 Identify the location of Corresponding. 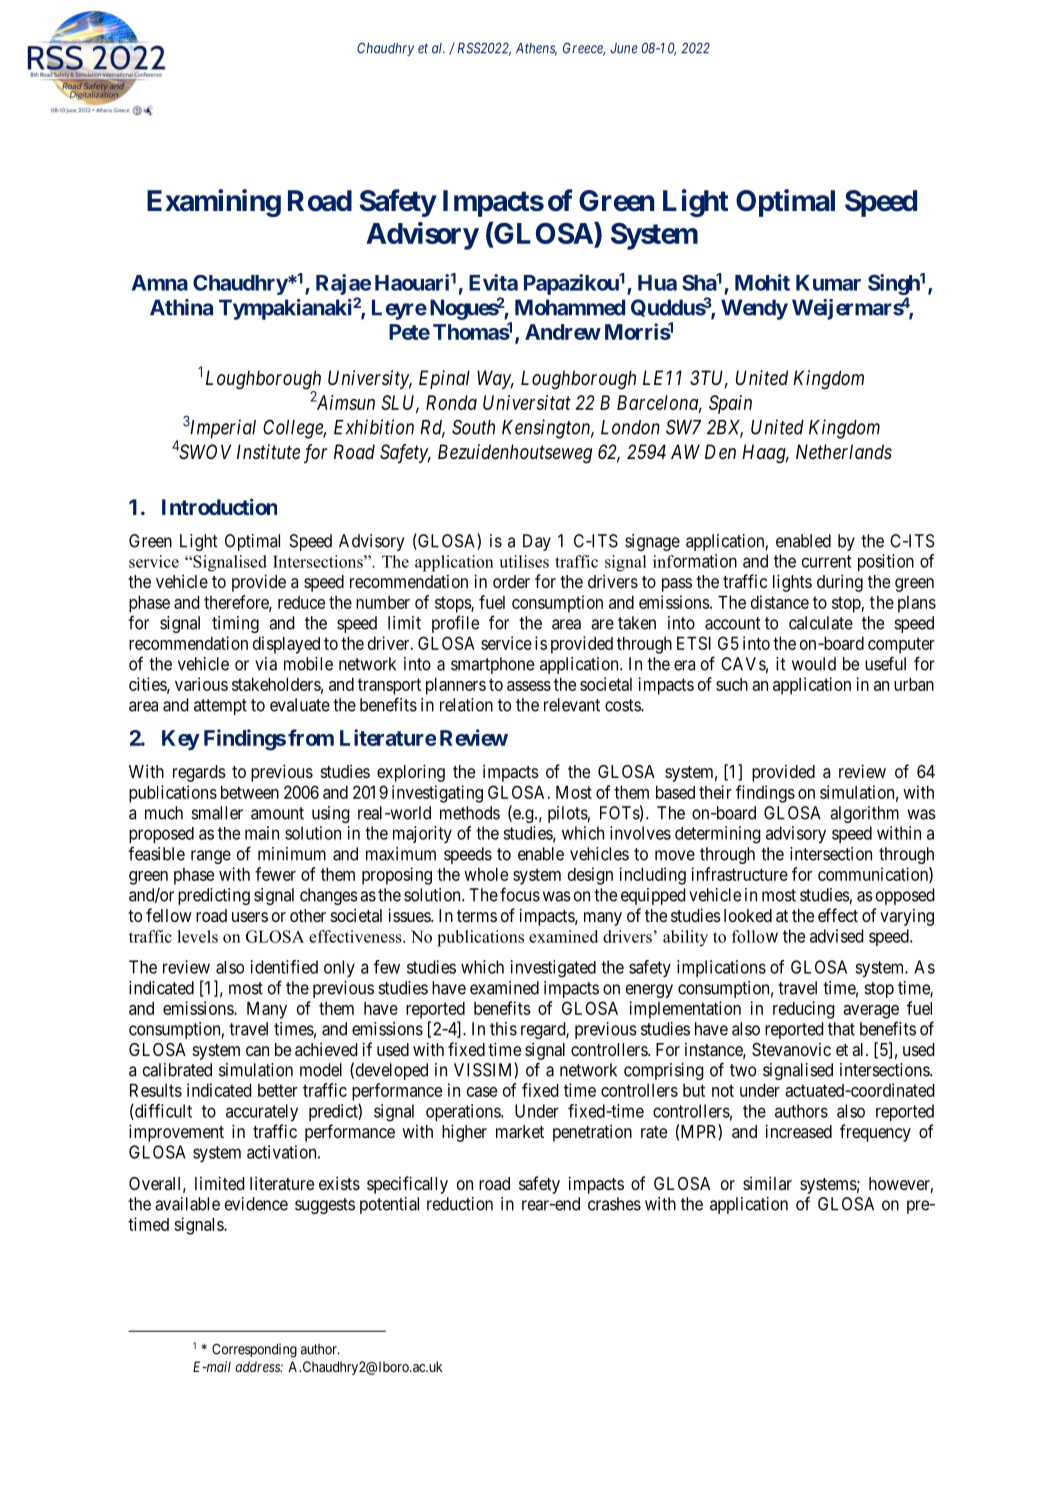
(254, 1350).
